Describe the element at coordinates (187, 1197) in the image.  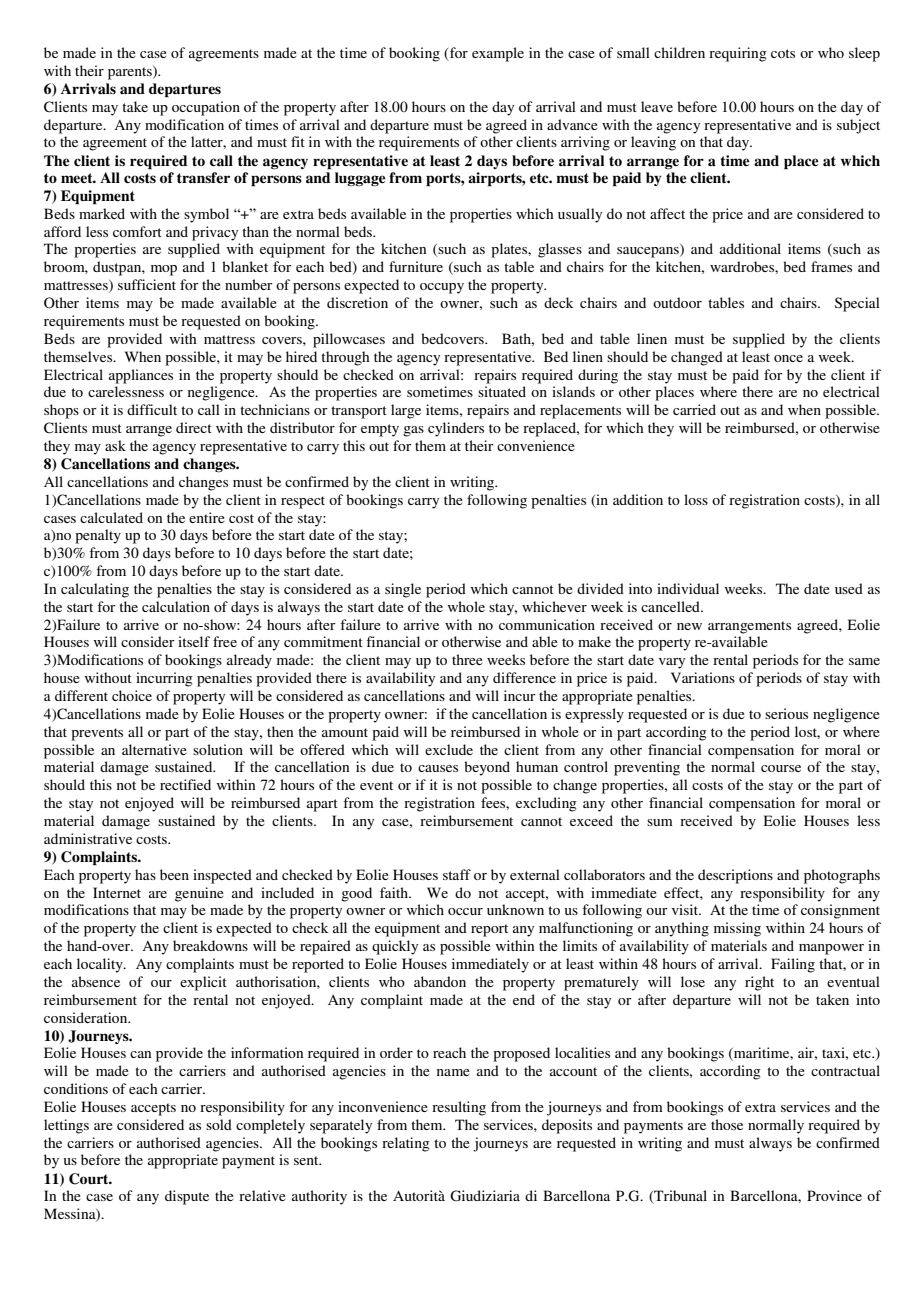
I see `dispute` at that location.
